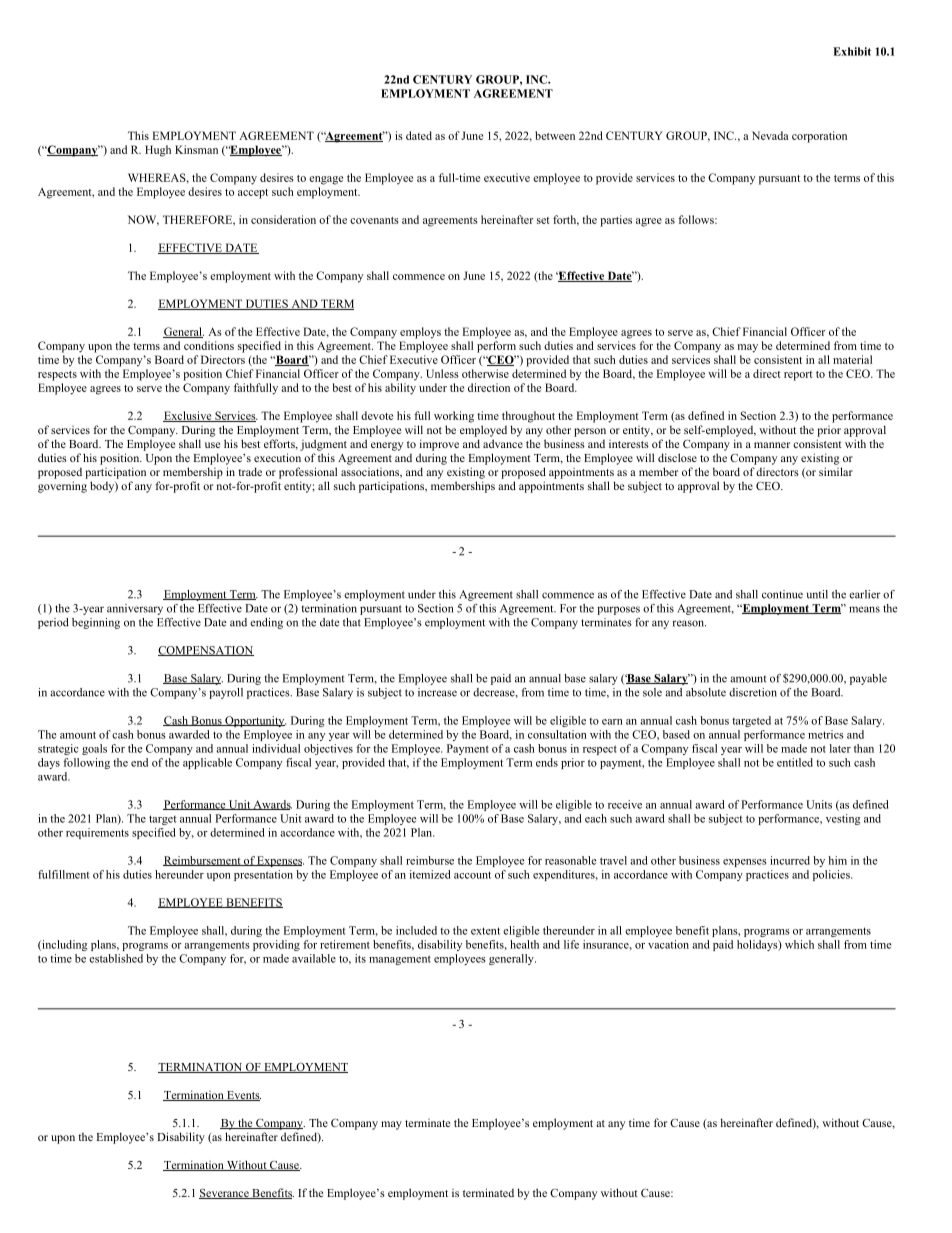  Describe the element at coordinates (555, 135) in the image. I see `between` at that location.
